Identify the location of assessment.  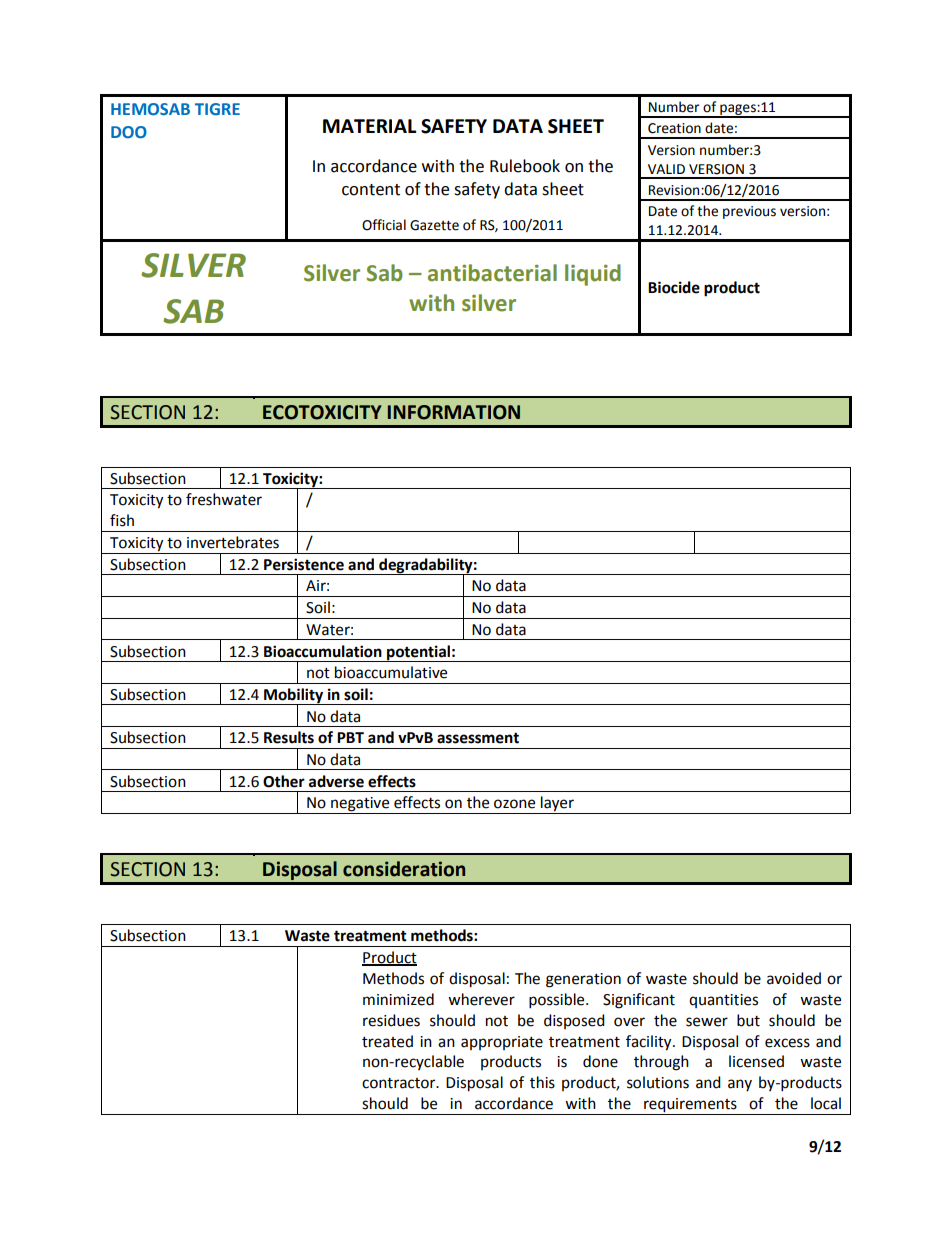
(478, 738).
